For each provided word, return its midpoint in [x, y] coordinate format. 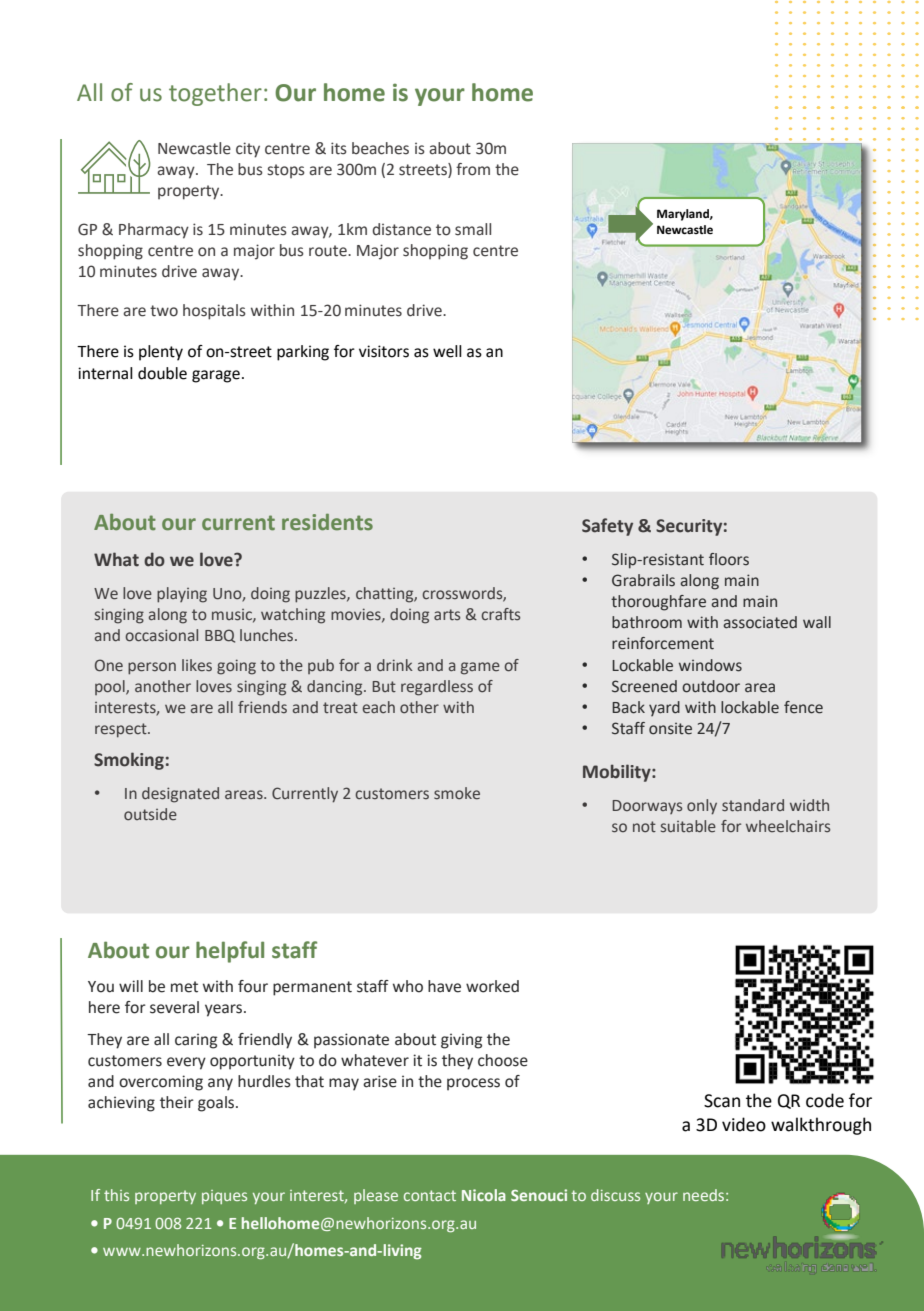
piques [224, 1197]
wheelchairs [788, 826]
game [480, 668]
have [444, 986]
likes [197, 665]
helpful [230, 952]
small [473, 229]
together [215, 94]
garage [216, 376]
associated [760, 622]
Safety [607, 527]
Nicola [484, 1195]
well [447, 351]
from [473, 169]
